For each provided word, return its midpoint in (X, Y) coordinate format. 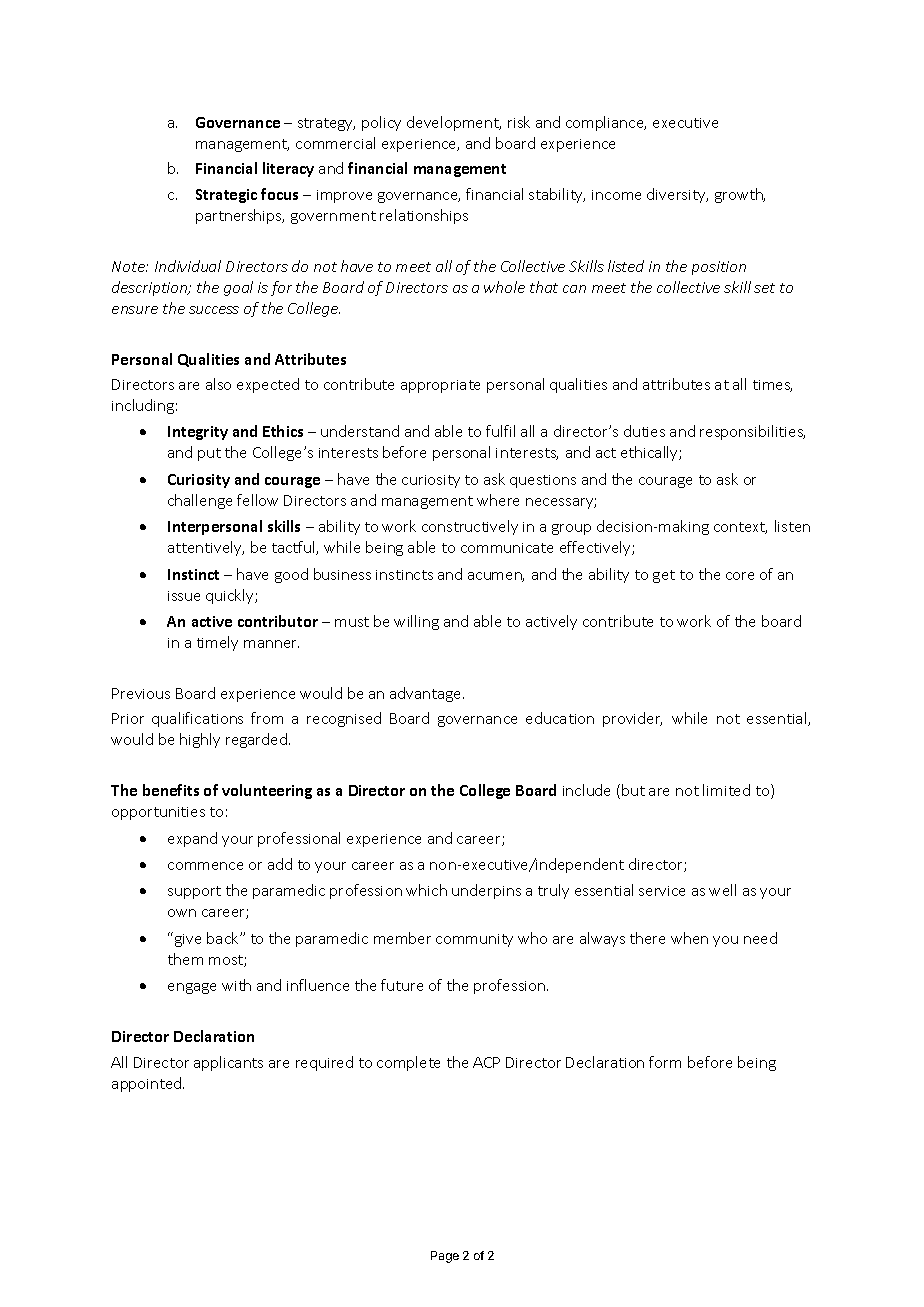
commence (205, 866)
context (740, 528)
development (454, 123)
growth (740, 195)
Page (445, 1257)
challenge (200, 501)
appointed (148, 1084)
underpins (486, 891)
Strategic (226, 196)
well (722, 890)
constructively (470, 527)
